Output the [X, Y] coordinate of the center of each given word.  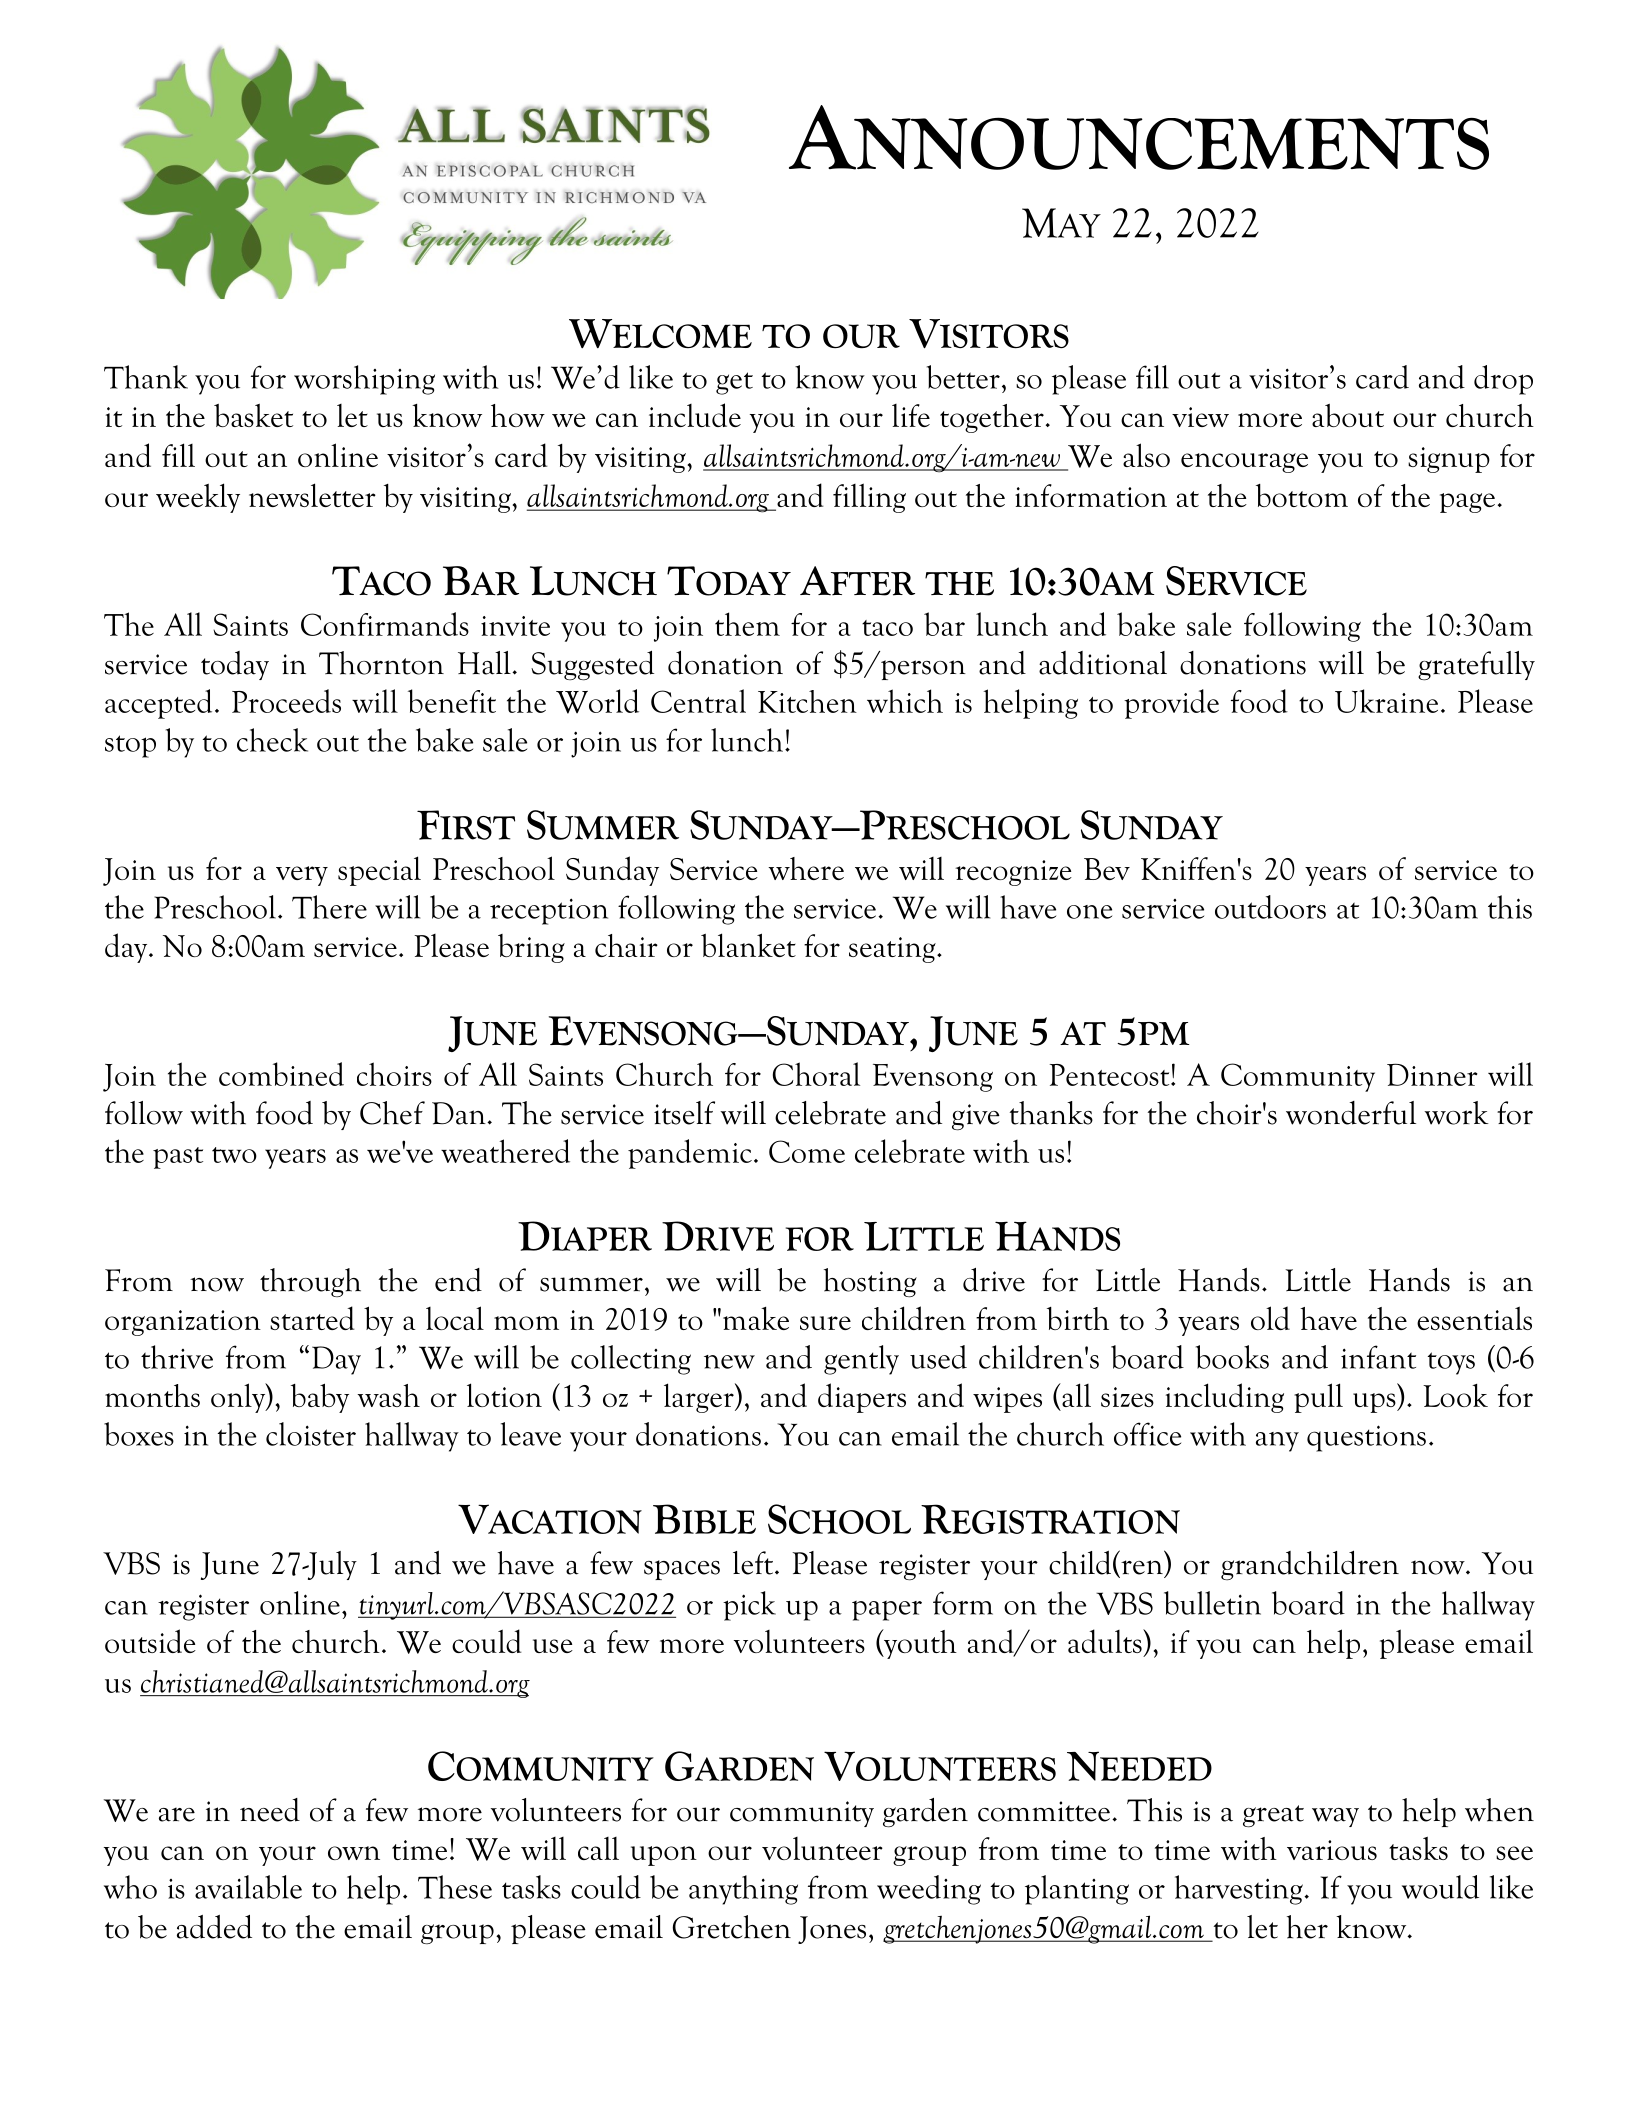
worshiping [364, 380]
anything [743, 1890]
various [1332, 1850]
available [248, 1887]
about [1348, 415]
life [911, 415]
